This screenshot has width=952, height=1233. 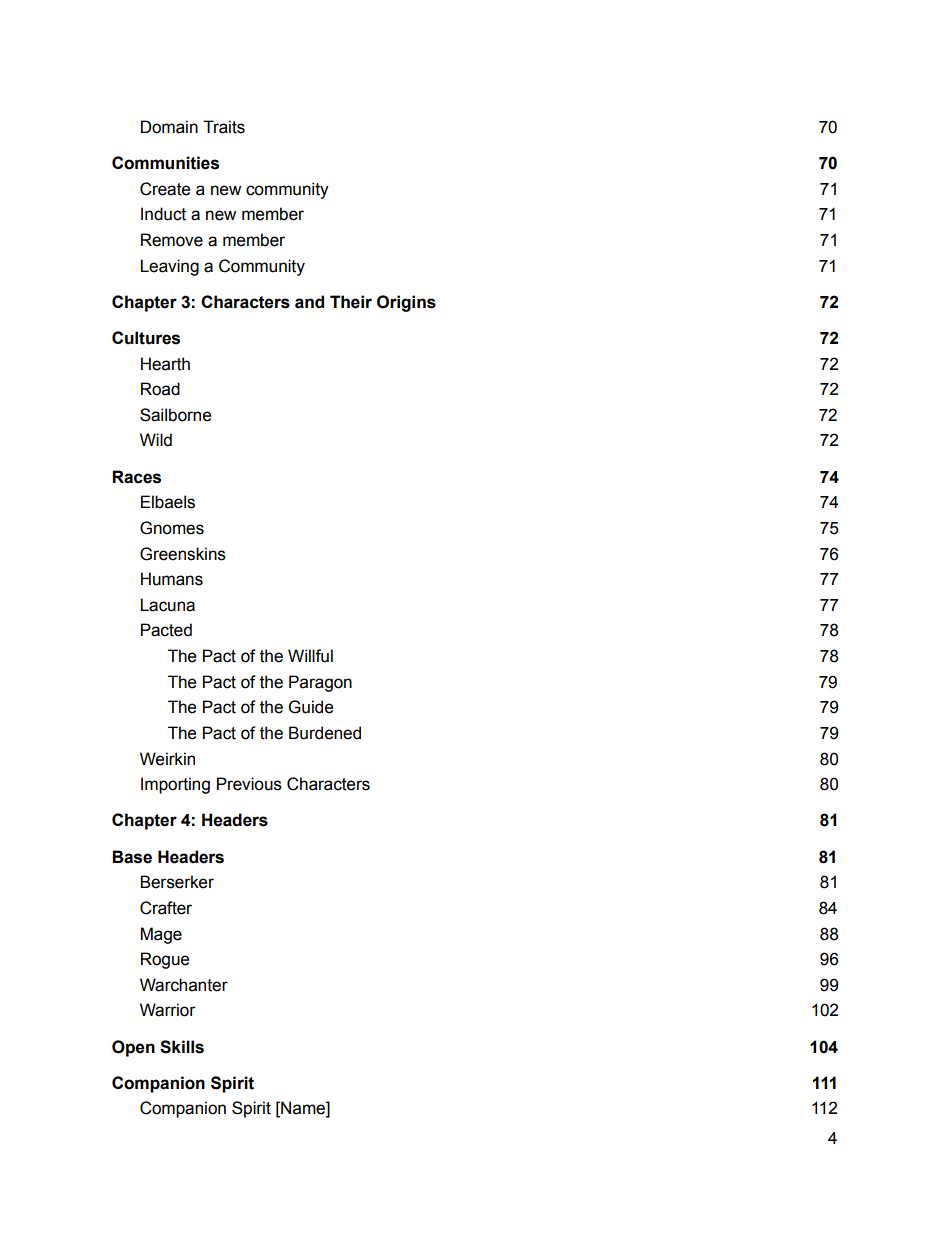 What do you see at coordinates (311, 707) in the screenshot?
I see `Guide` at bounding box center [311, 707].
